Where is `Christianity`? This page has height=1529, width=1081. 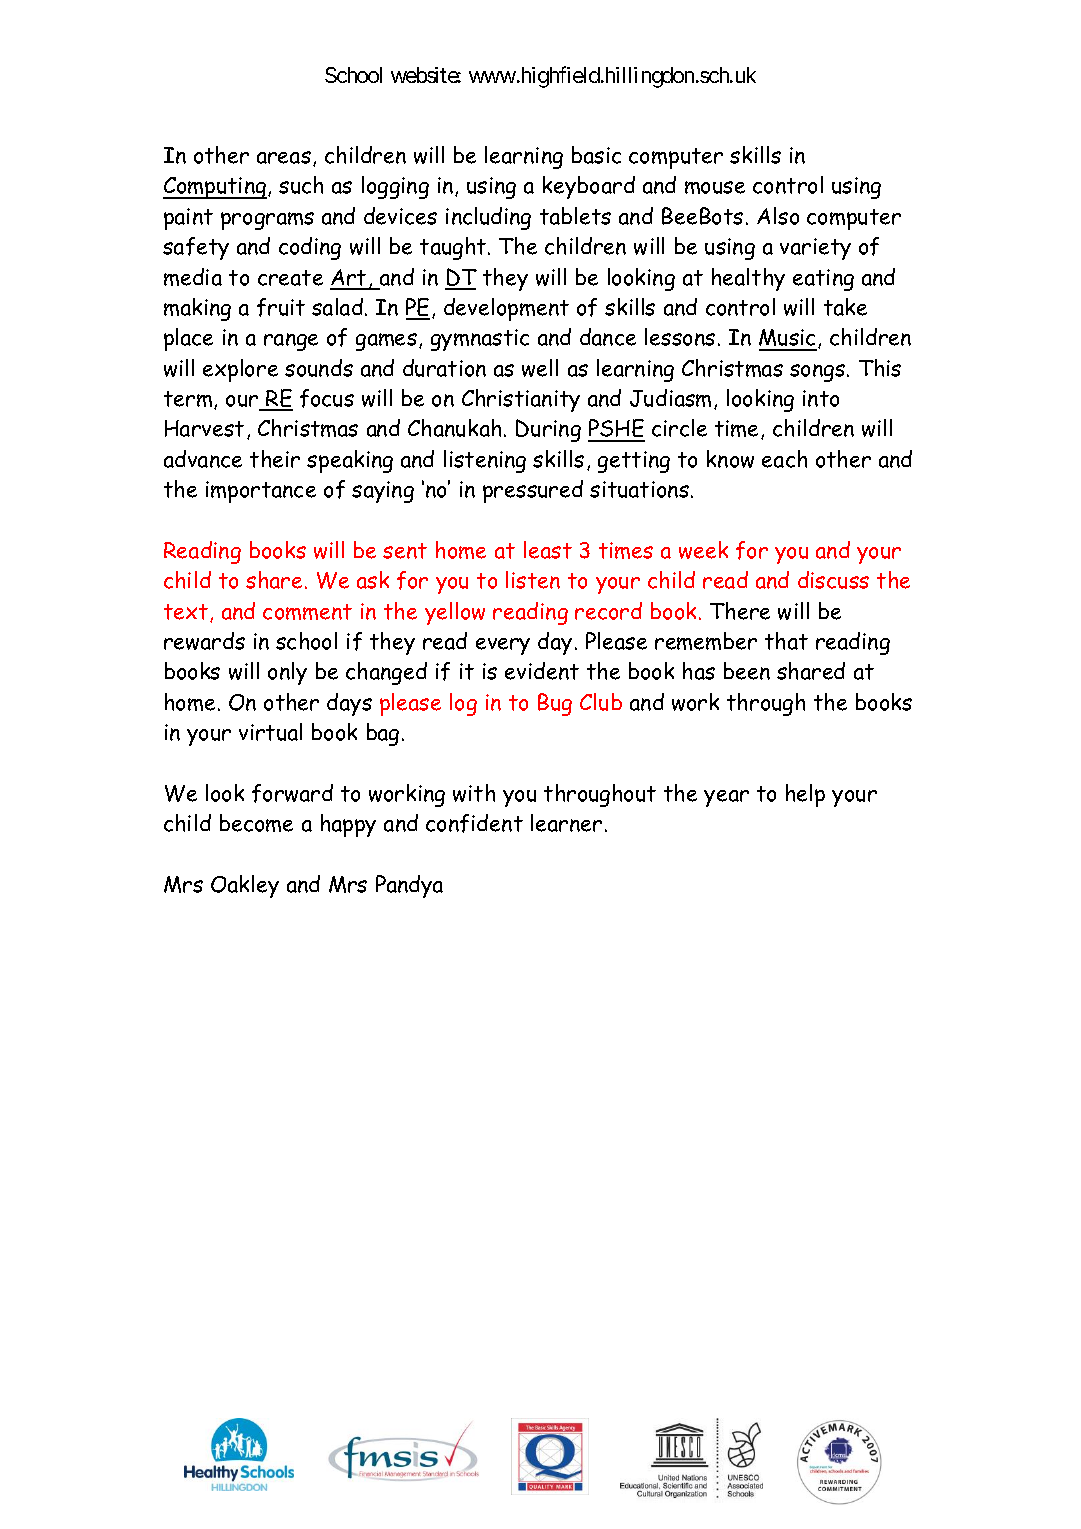 Christianity is located at coordinates (521, 400).
